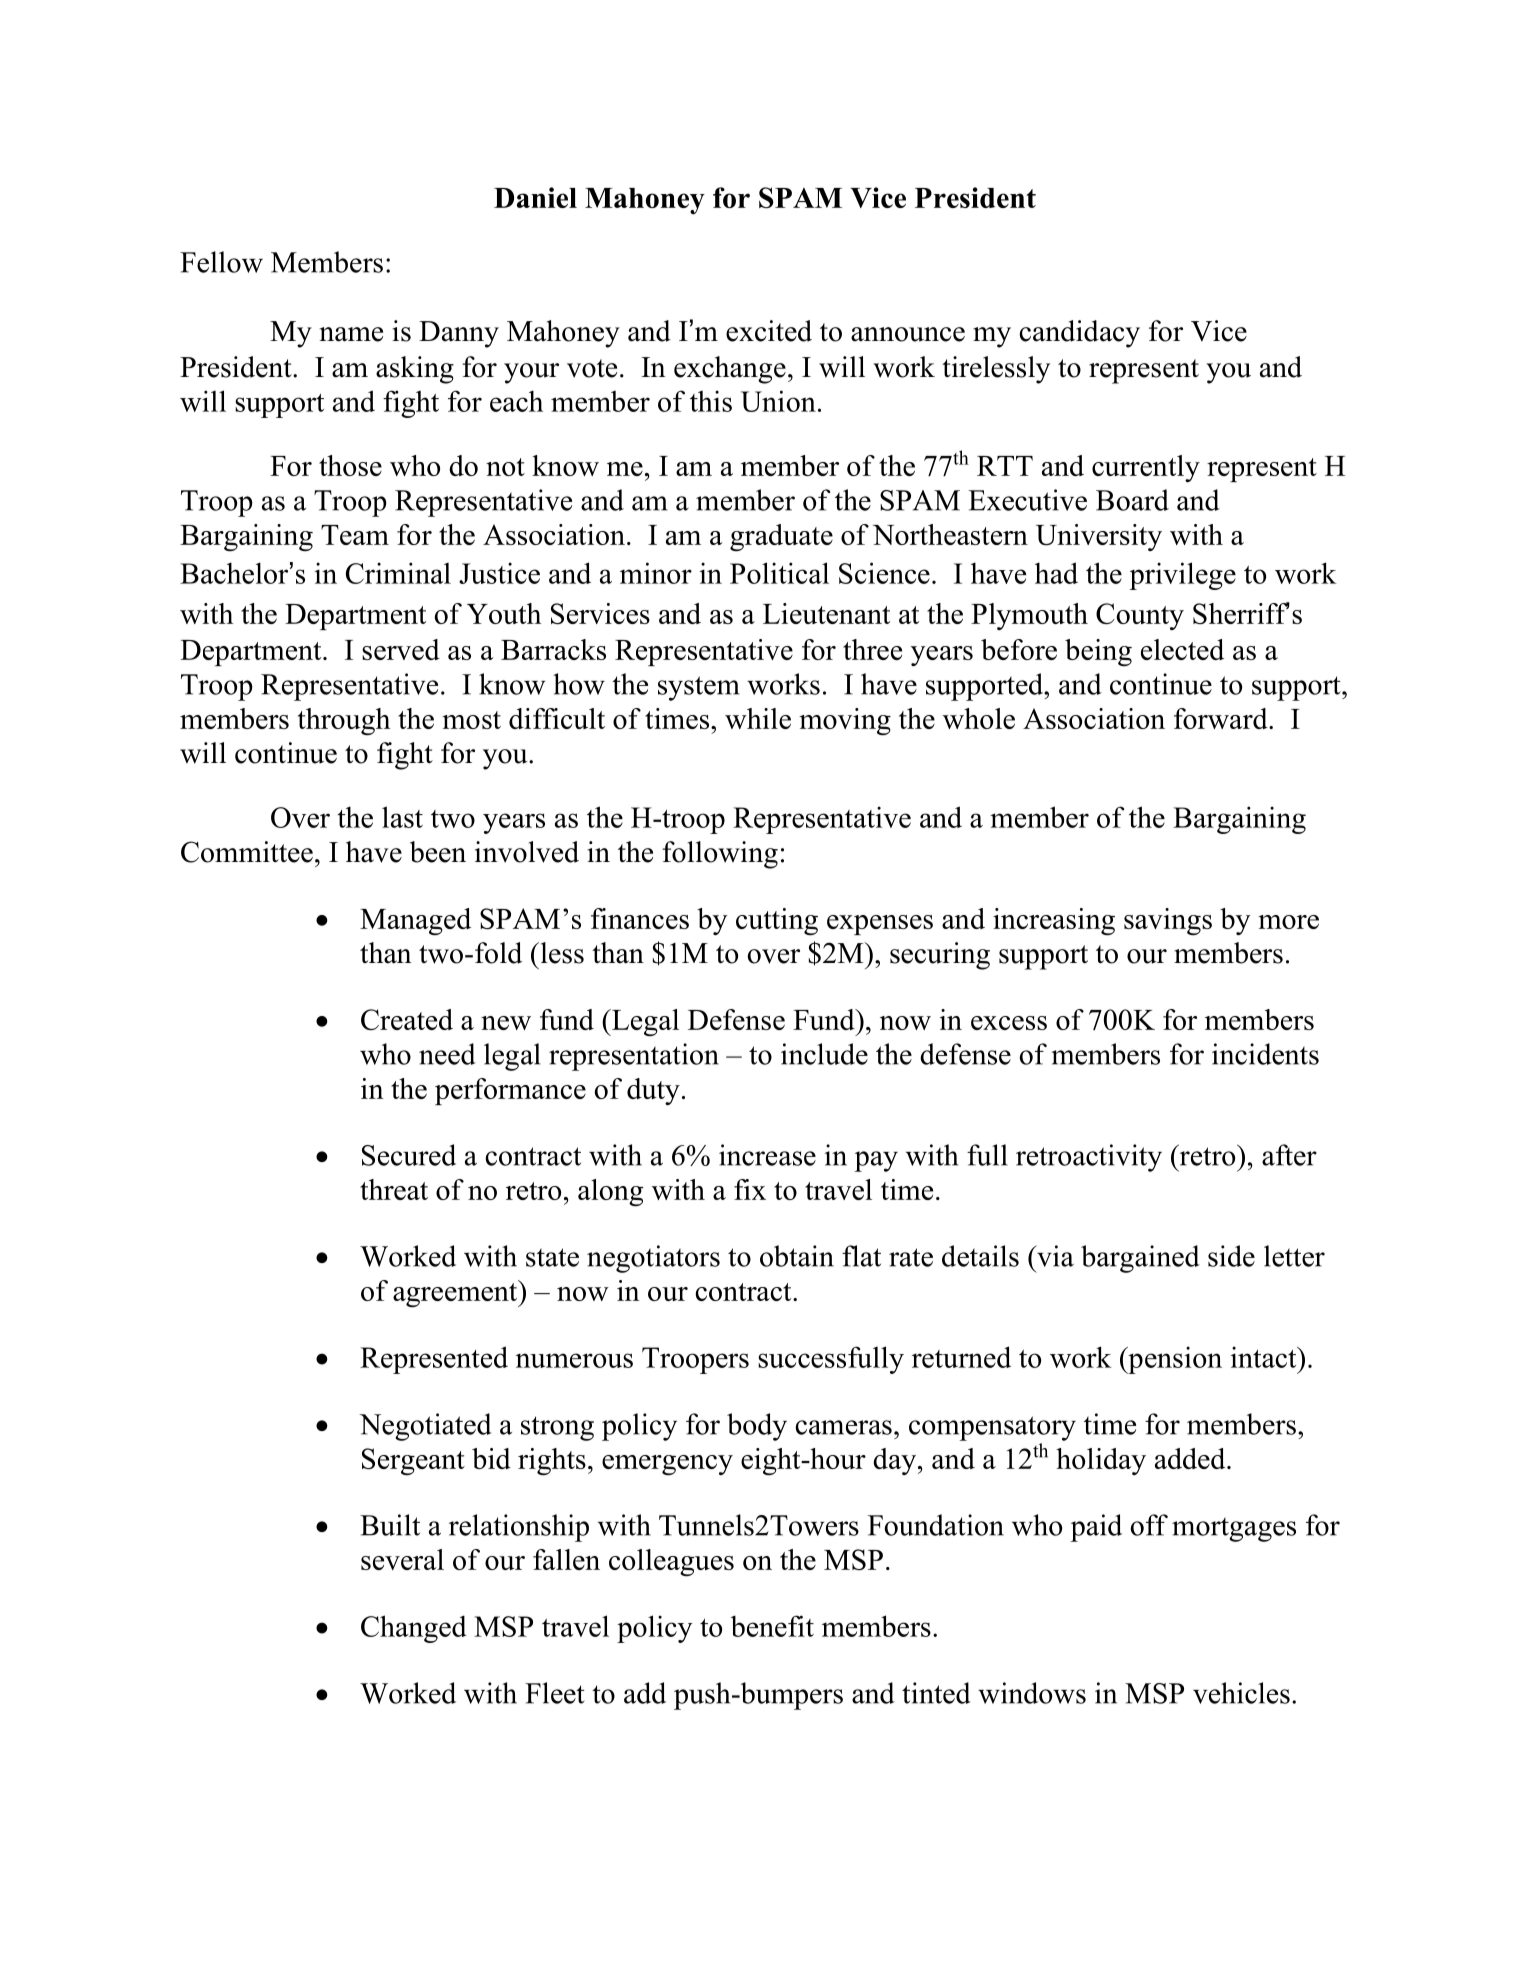 This page has height=1979, width=1530. I want to click on Criminal, so click(398, 573).
